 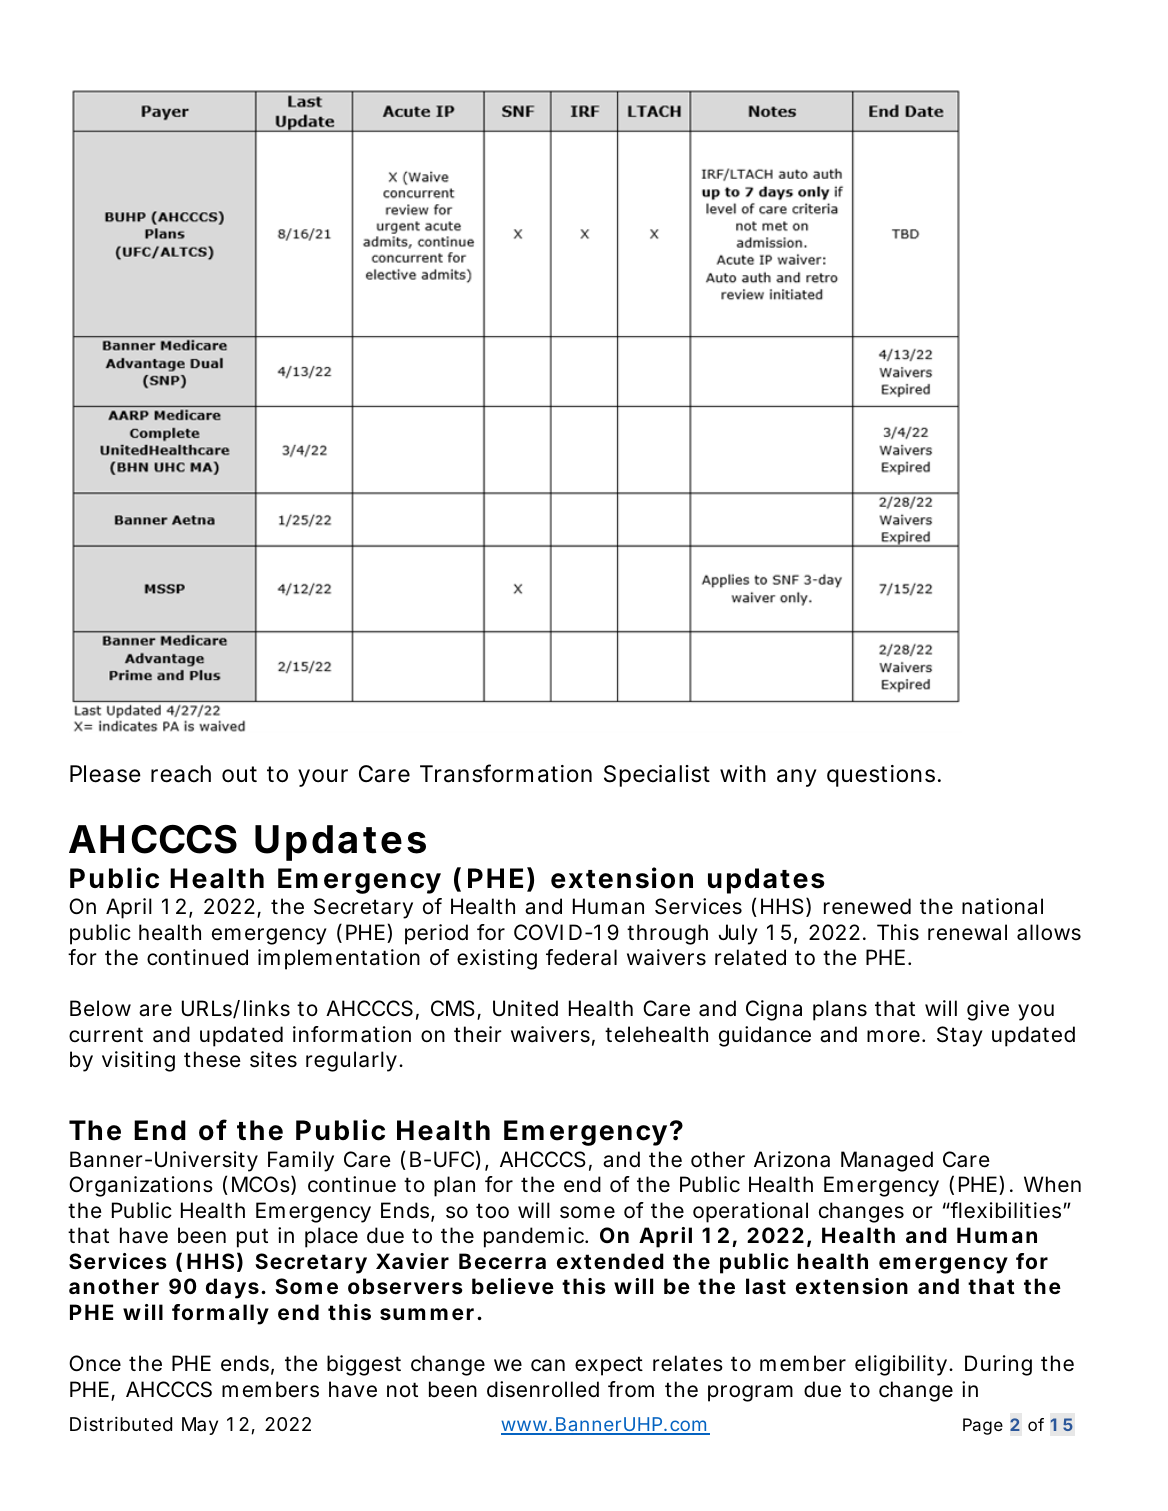 I want to click on Transformation, so click(x=506, y=773).
